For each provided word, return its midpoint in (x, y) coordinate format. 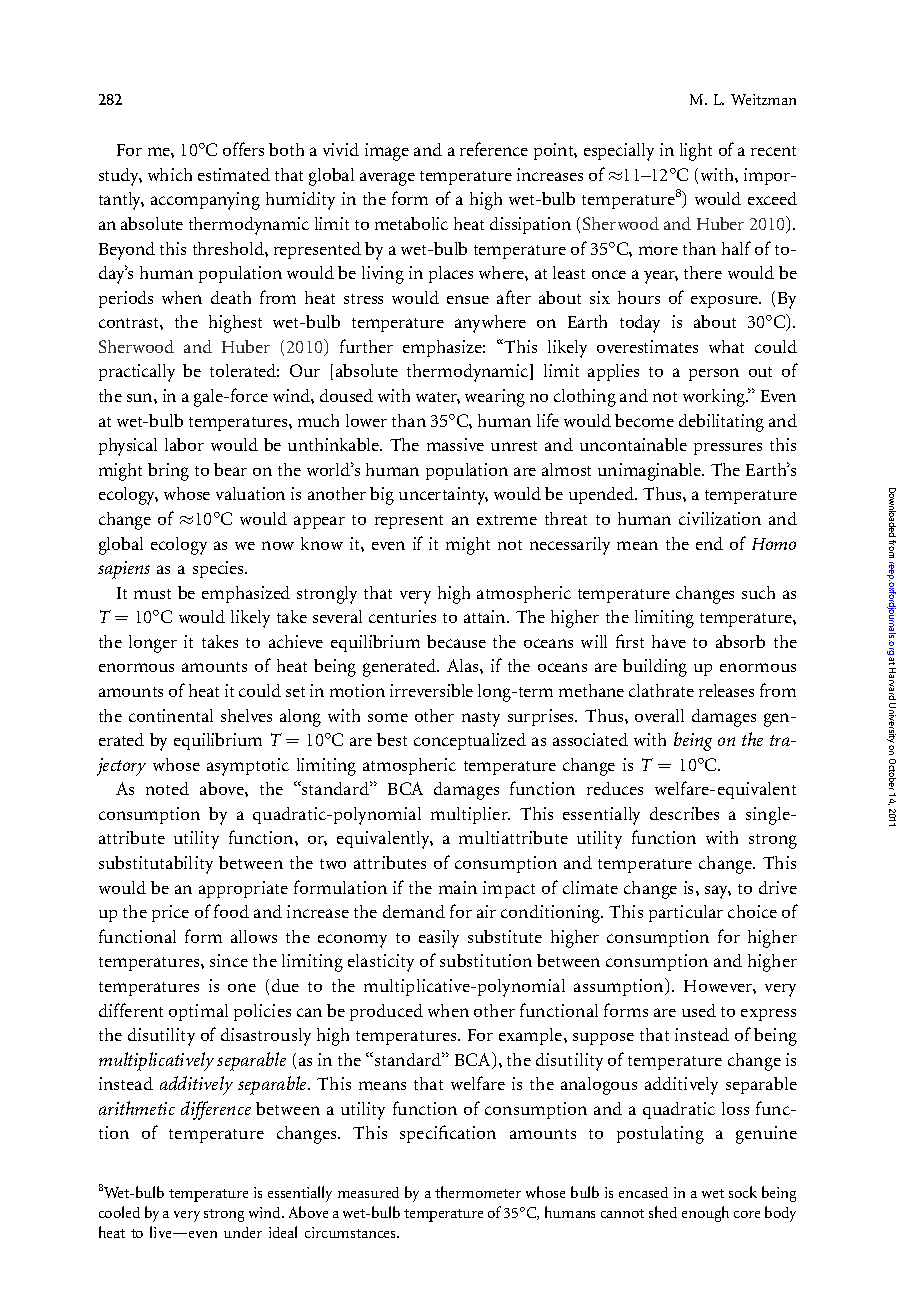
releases (726, 690)
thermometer (478, 1192)
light (696, 152)
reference (494, 149)
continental (171, 715)
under (243, 1232)
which (170, 174)
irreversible (431, 690)
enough (705, 1214)
